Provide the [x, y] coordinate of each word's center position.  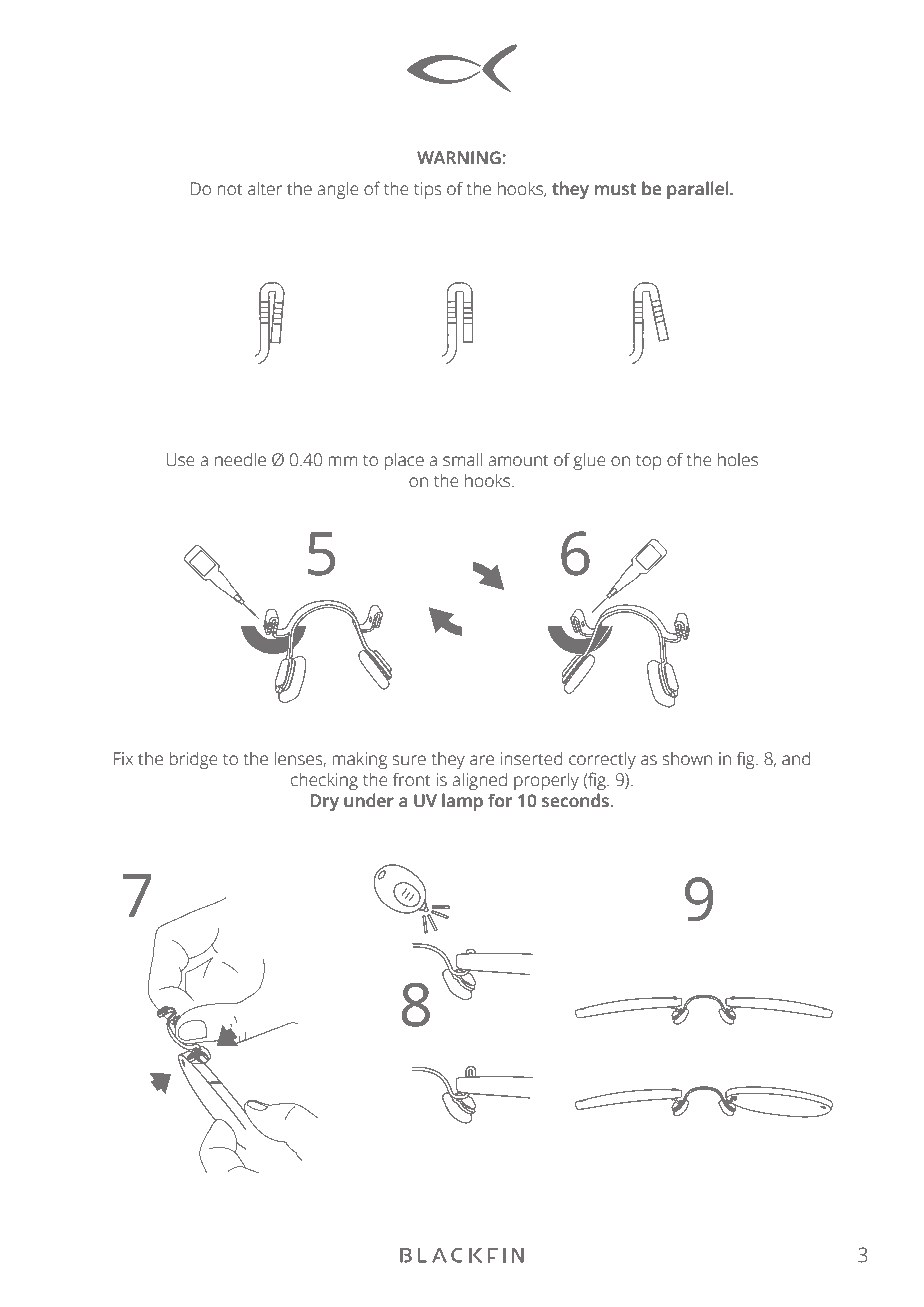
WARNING [460, 158]
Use [181, 460]
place [404, 461]
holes [738, 459]
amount [518, 461]
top [648, 462]
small [462, 459]
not [230, 190]
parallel [699, 190]
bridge [193, 760]
